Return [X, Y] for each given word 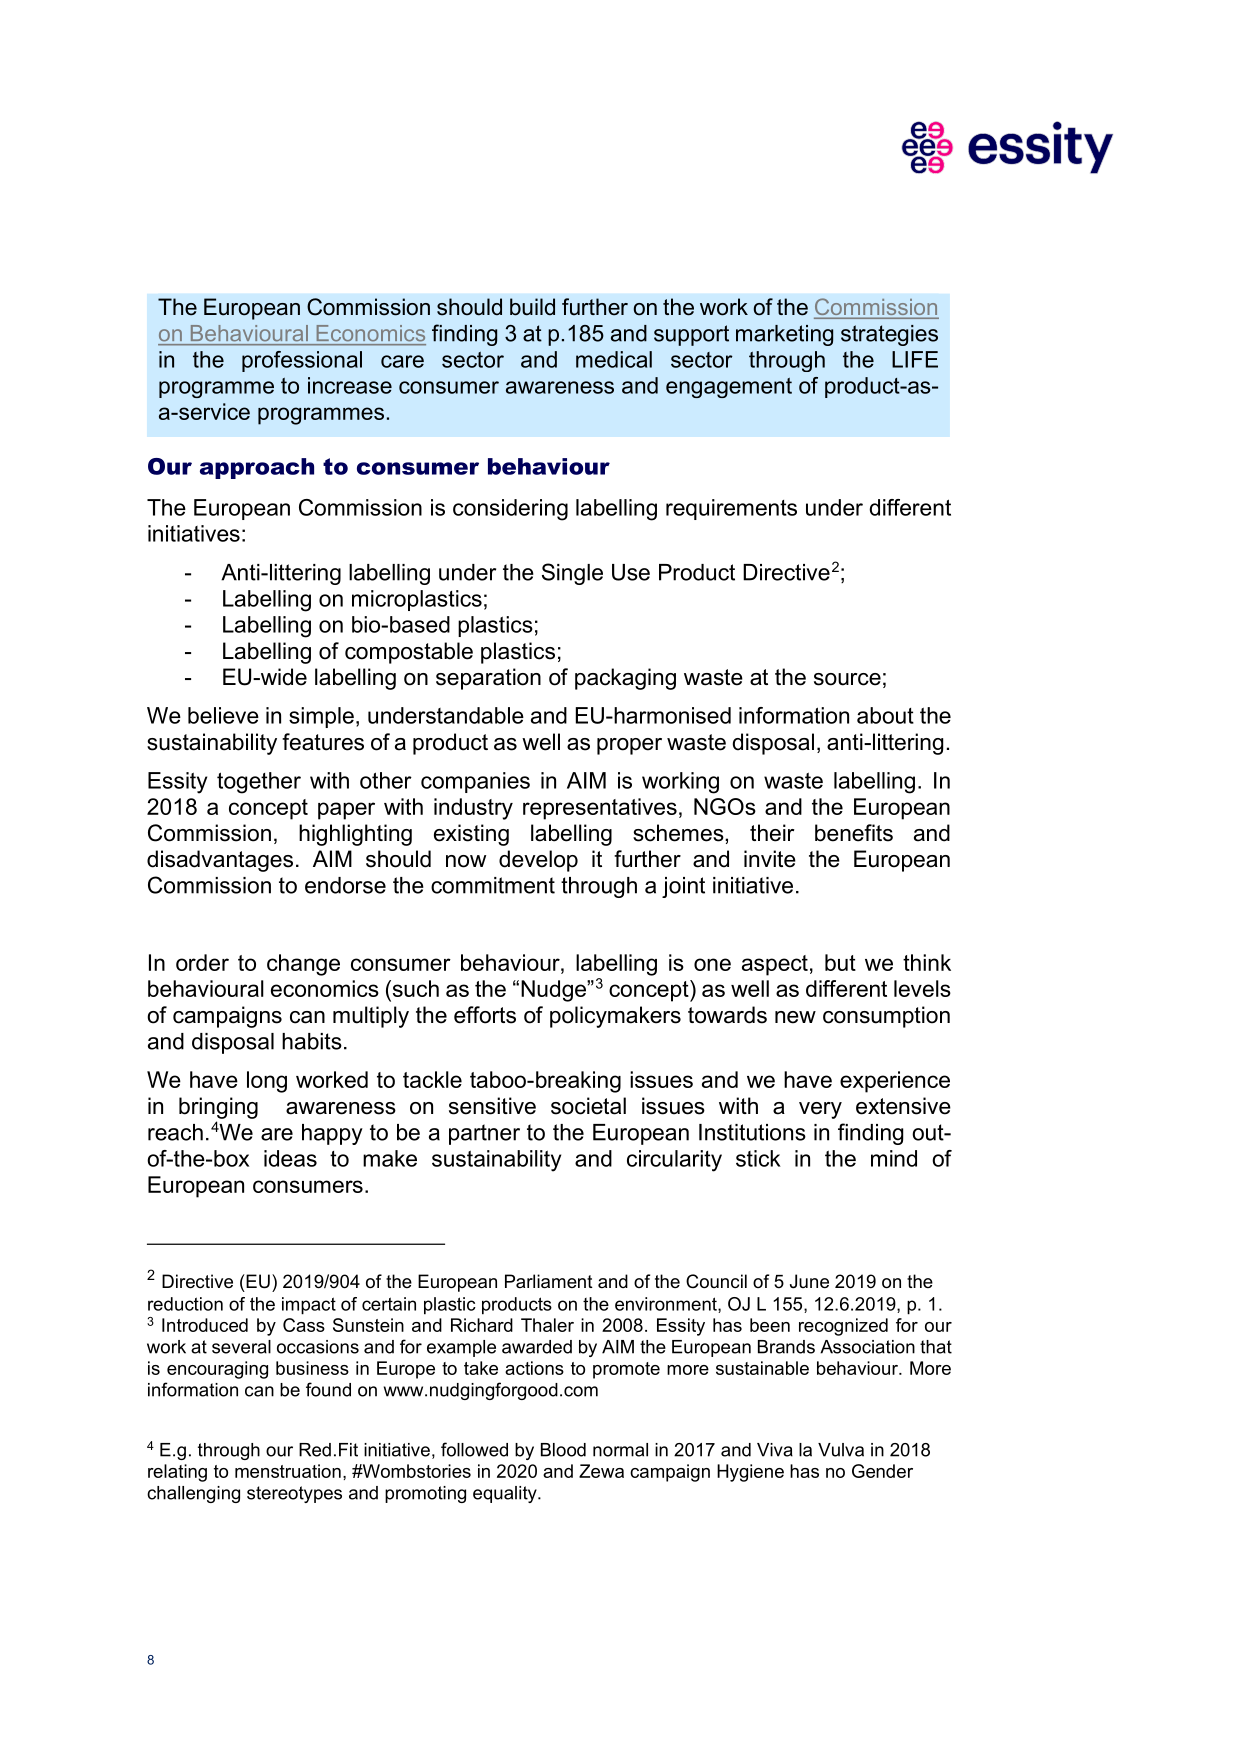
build [532, 307]
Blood [563, 1450]
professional [302, 361]
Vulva [841, 1450]
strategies [889, 335]
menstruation [288, 1471]
